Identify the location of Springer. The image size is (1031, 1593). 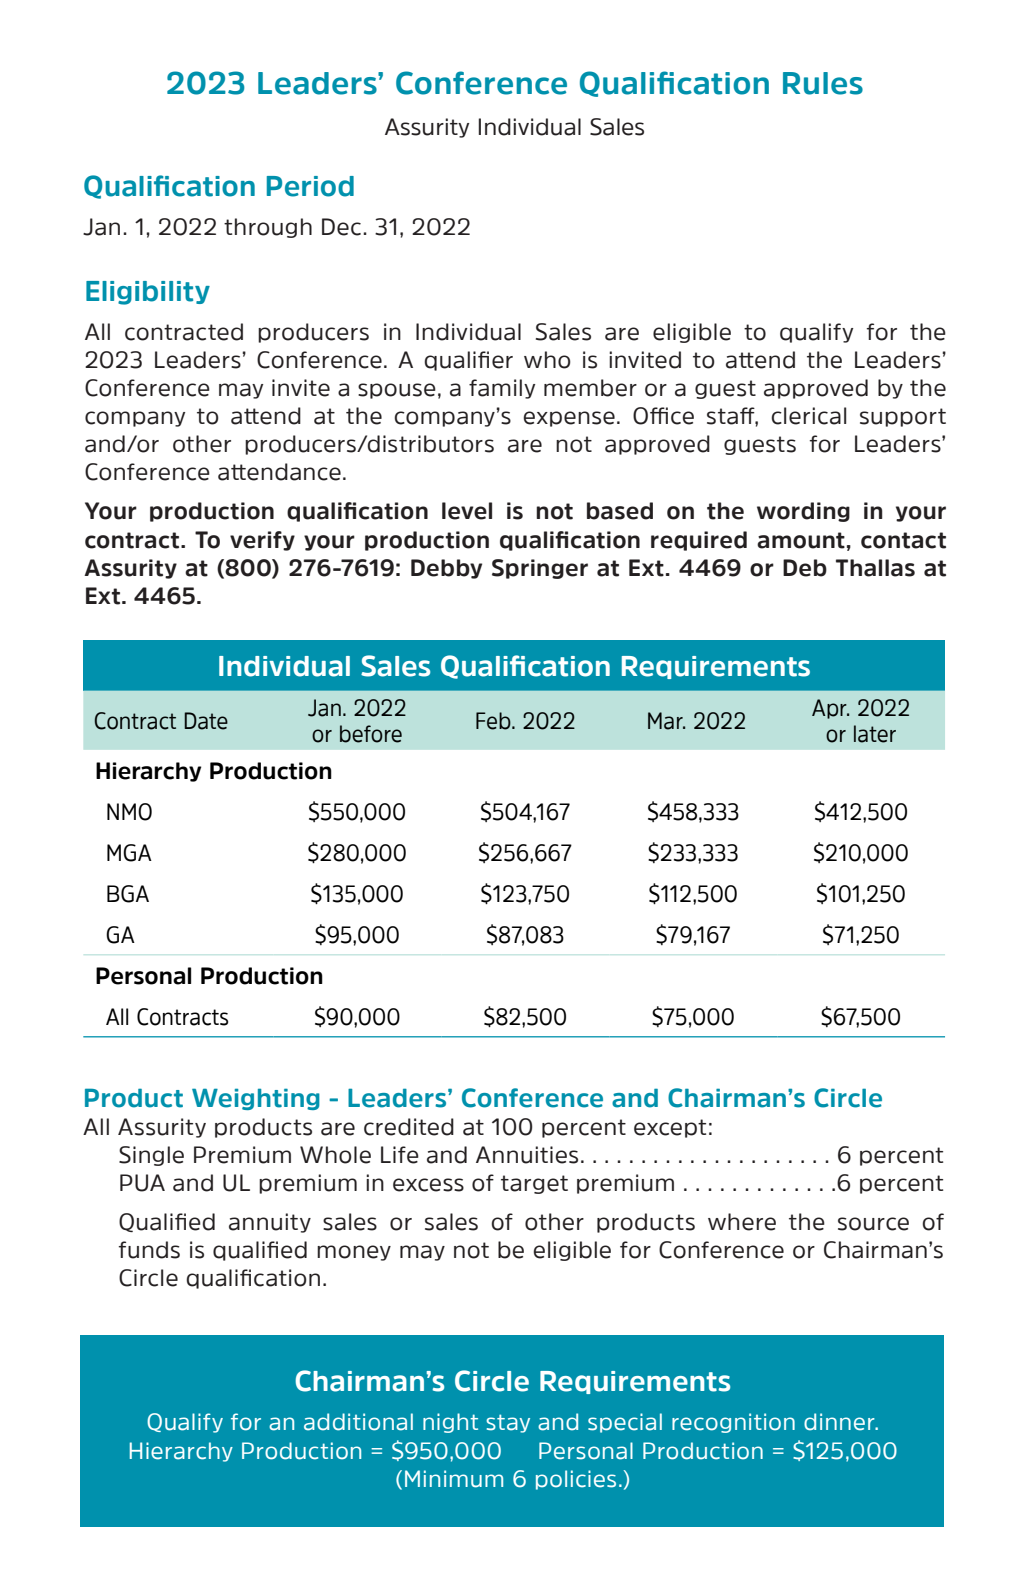
(540, 569).
